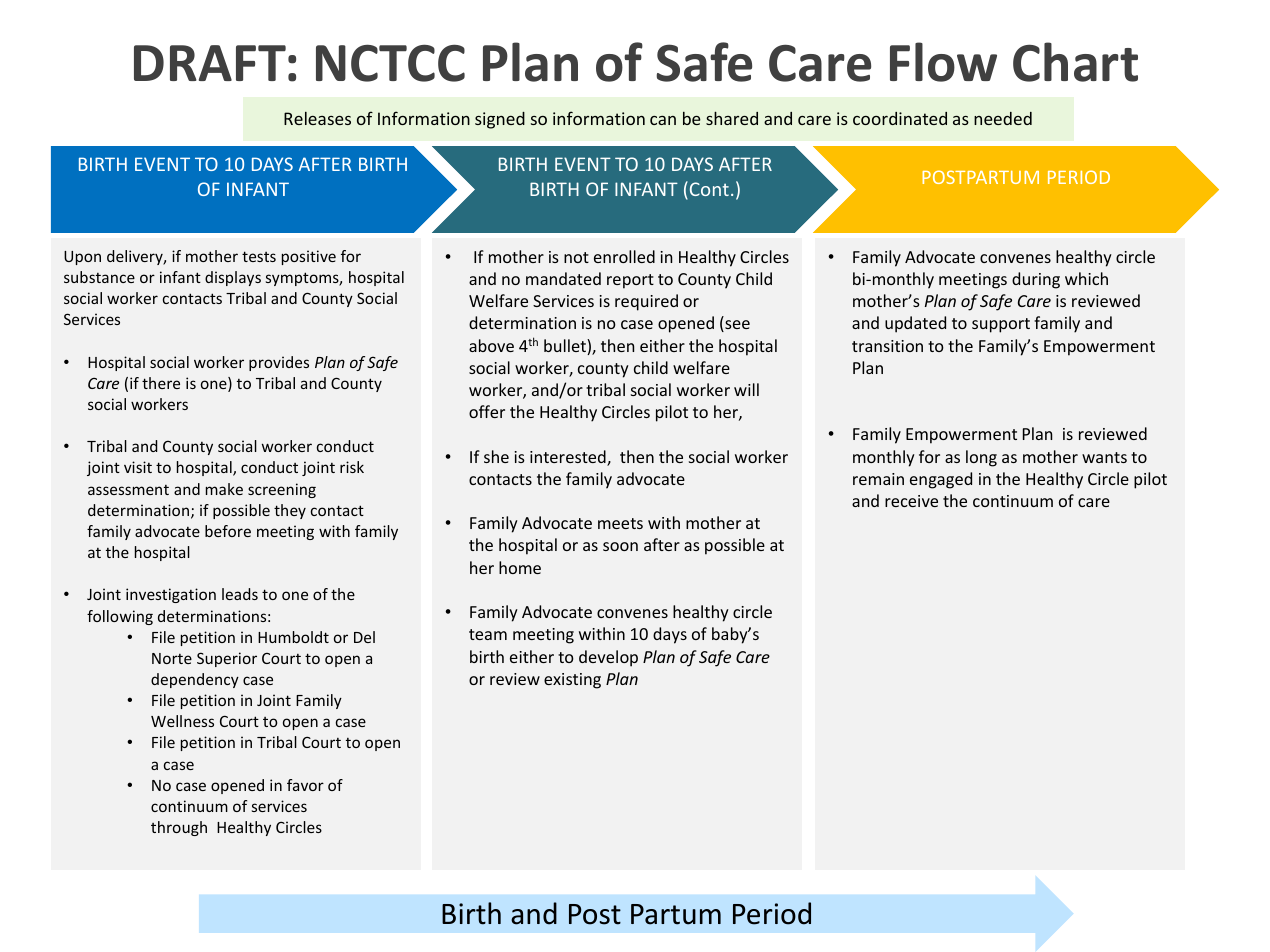 The height and width of the page is (952, 1270). Describe the element at coordinates (1036, 280) in the page. I see `during` at that location.
